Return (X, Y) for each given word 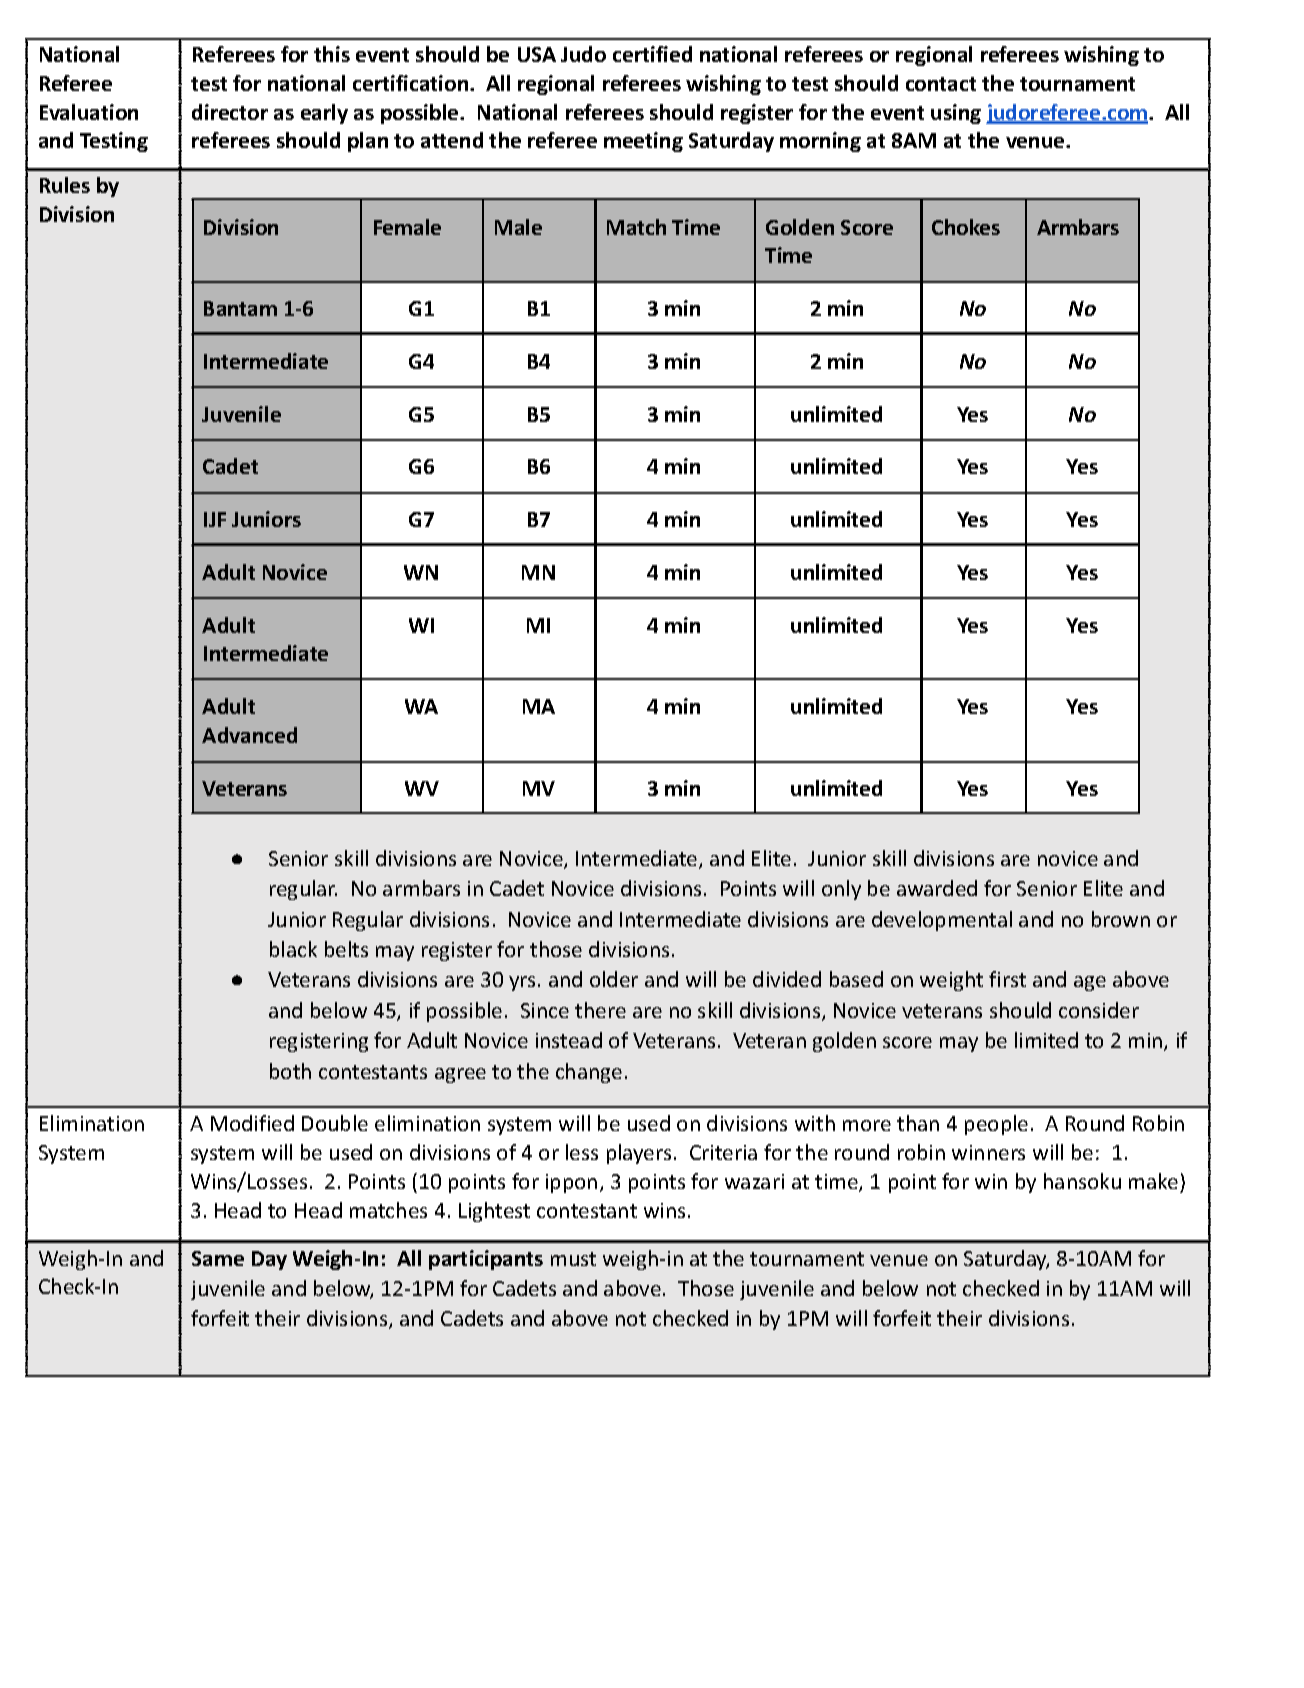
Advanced (249, 735)
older (614, 979)
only (841, 890)
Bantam (240, 308)
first (1007, 979)
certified (652, 54)
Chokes (966, 227)
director (230, 112)
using (956, 114)
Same (218, 1258)
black (293, 949)
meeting (643, 142)
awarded (937, 888)
